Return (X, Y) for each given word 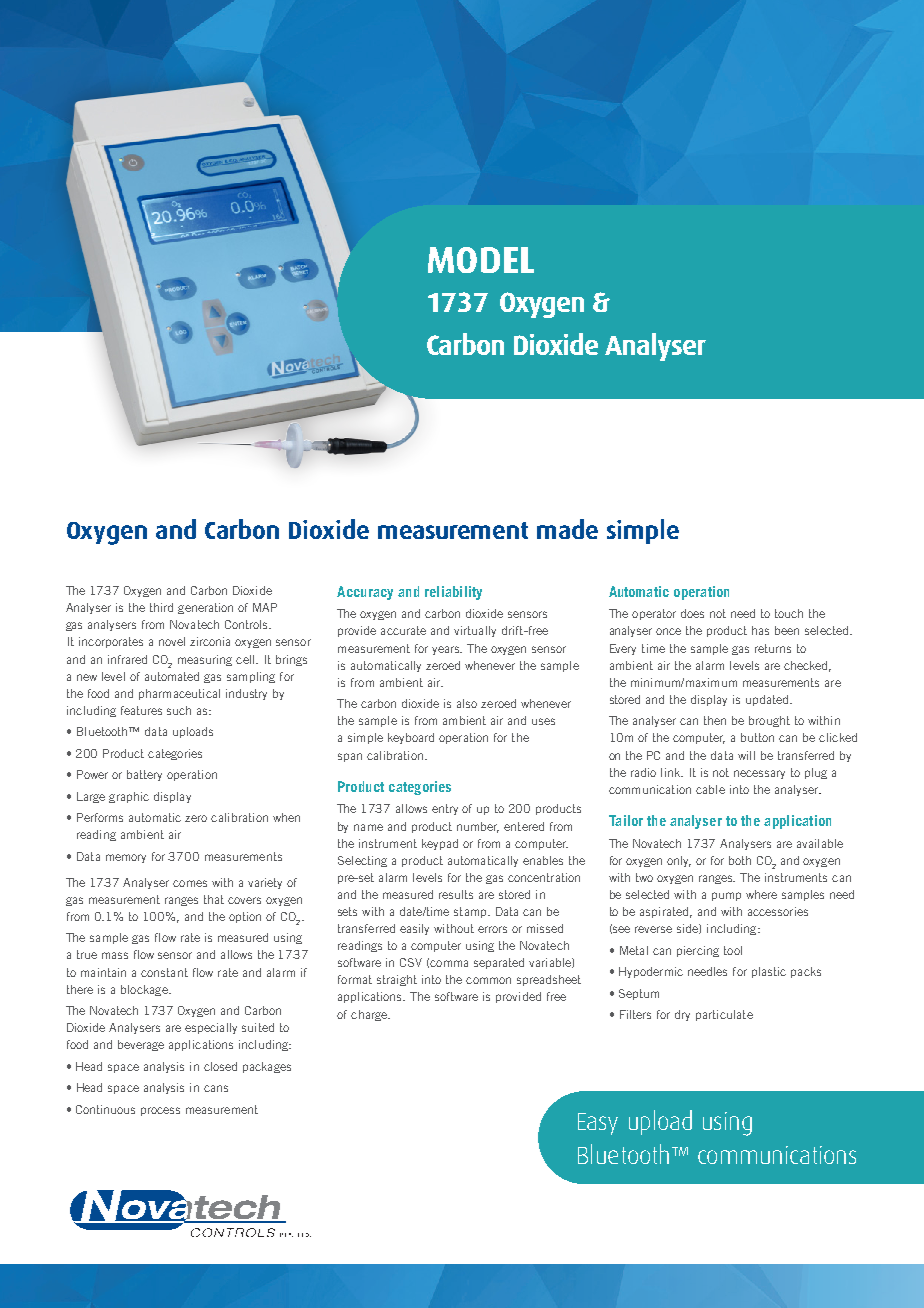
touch (789, 613)
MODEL (481, 260)
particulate (724, 1015)
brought (769, 721)
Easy (598, 1124)
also (467, 703)
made (567, 529)
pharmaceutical (179, 694)
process (160, 1111)
